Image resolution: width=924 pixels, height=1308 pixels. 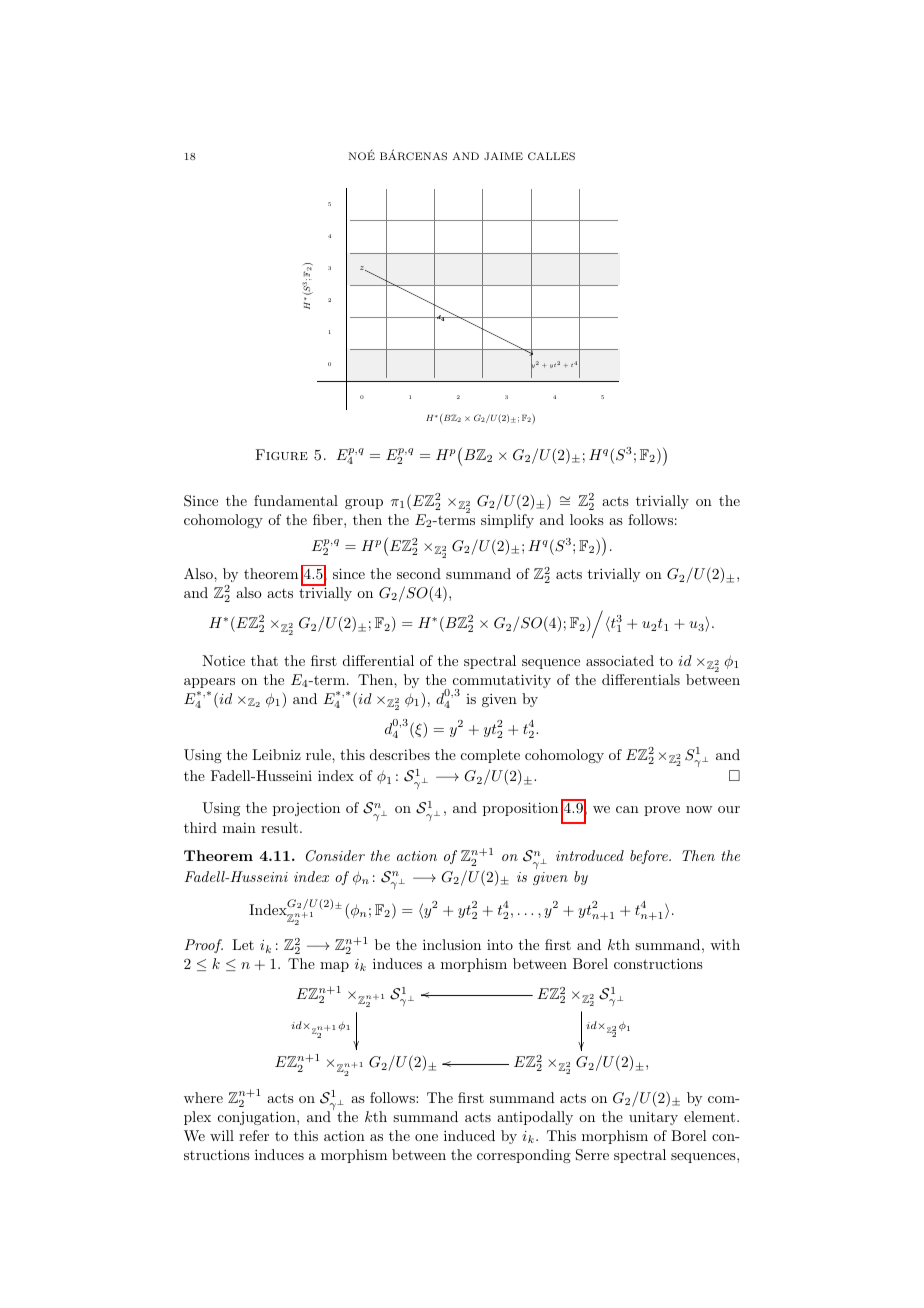 I want to click on that, so click(x=264, y=660).
